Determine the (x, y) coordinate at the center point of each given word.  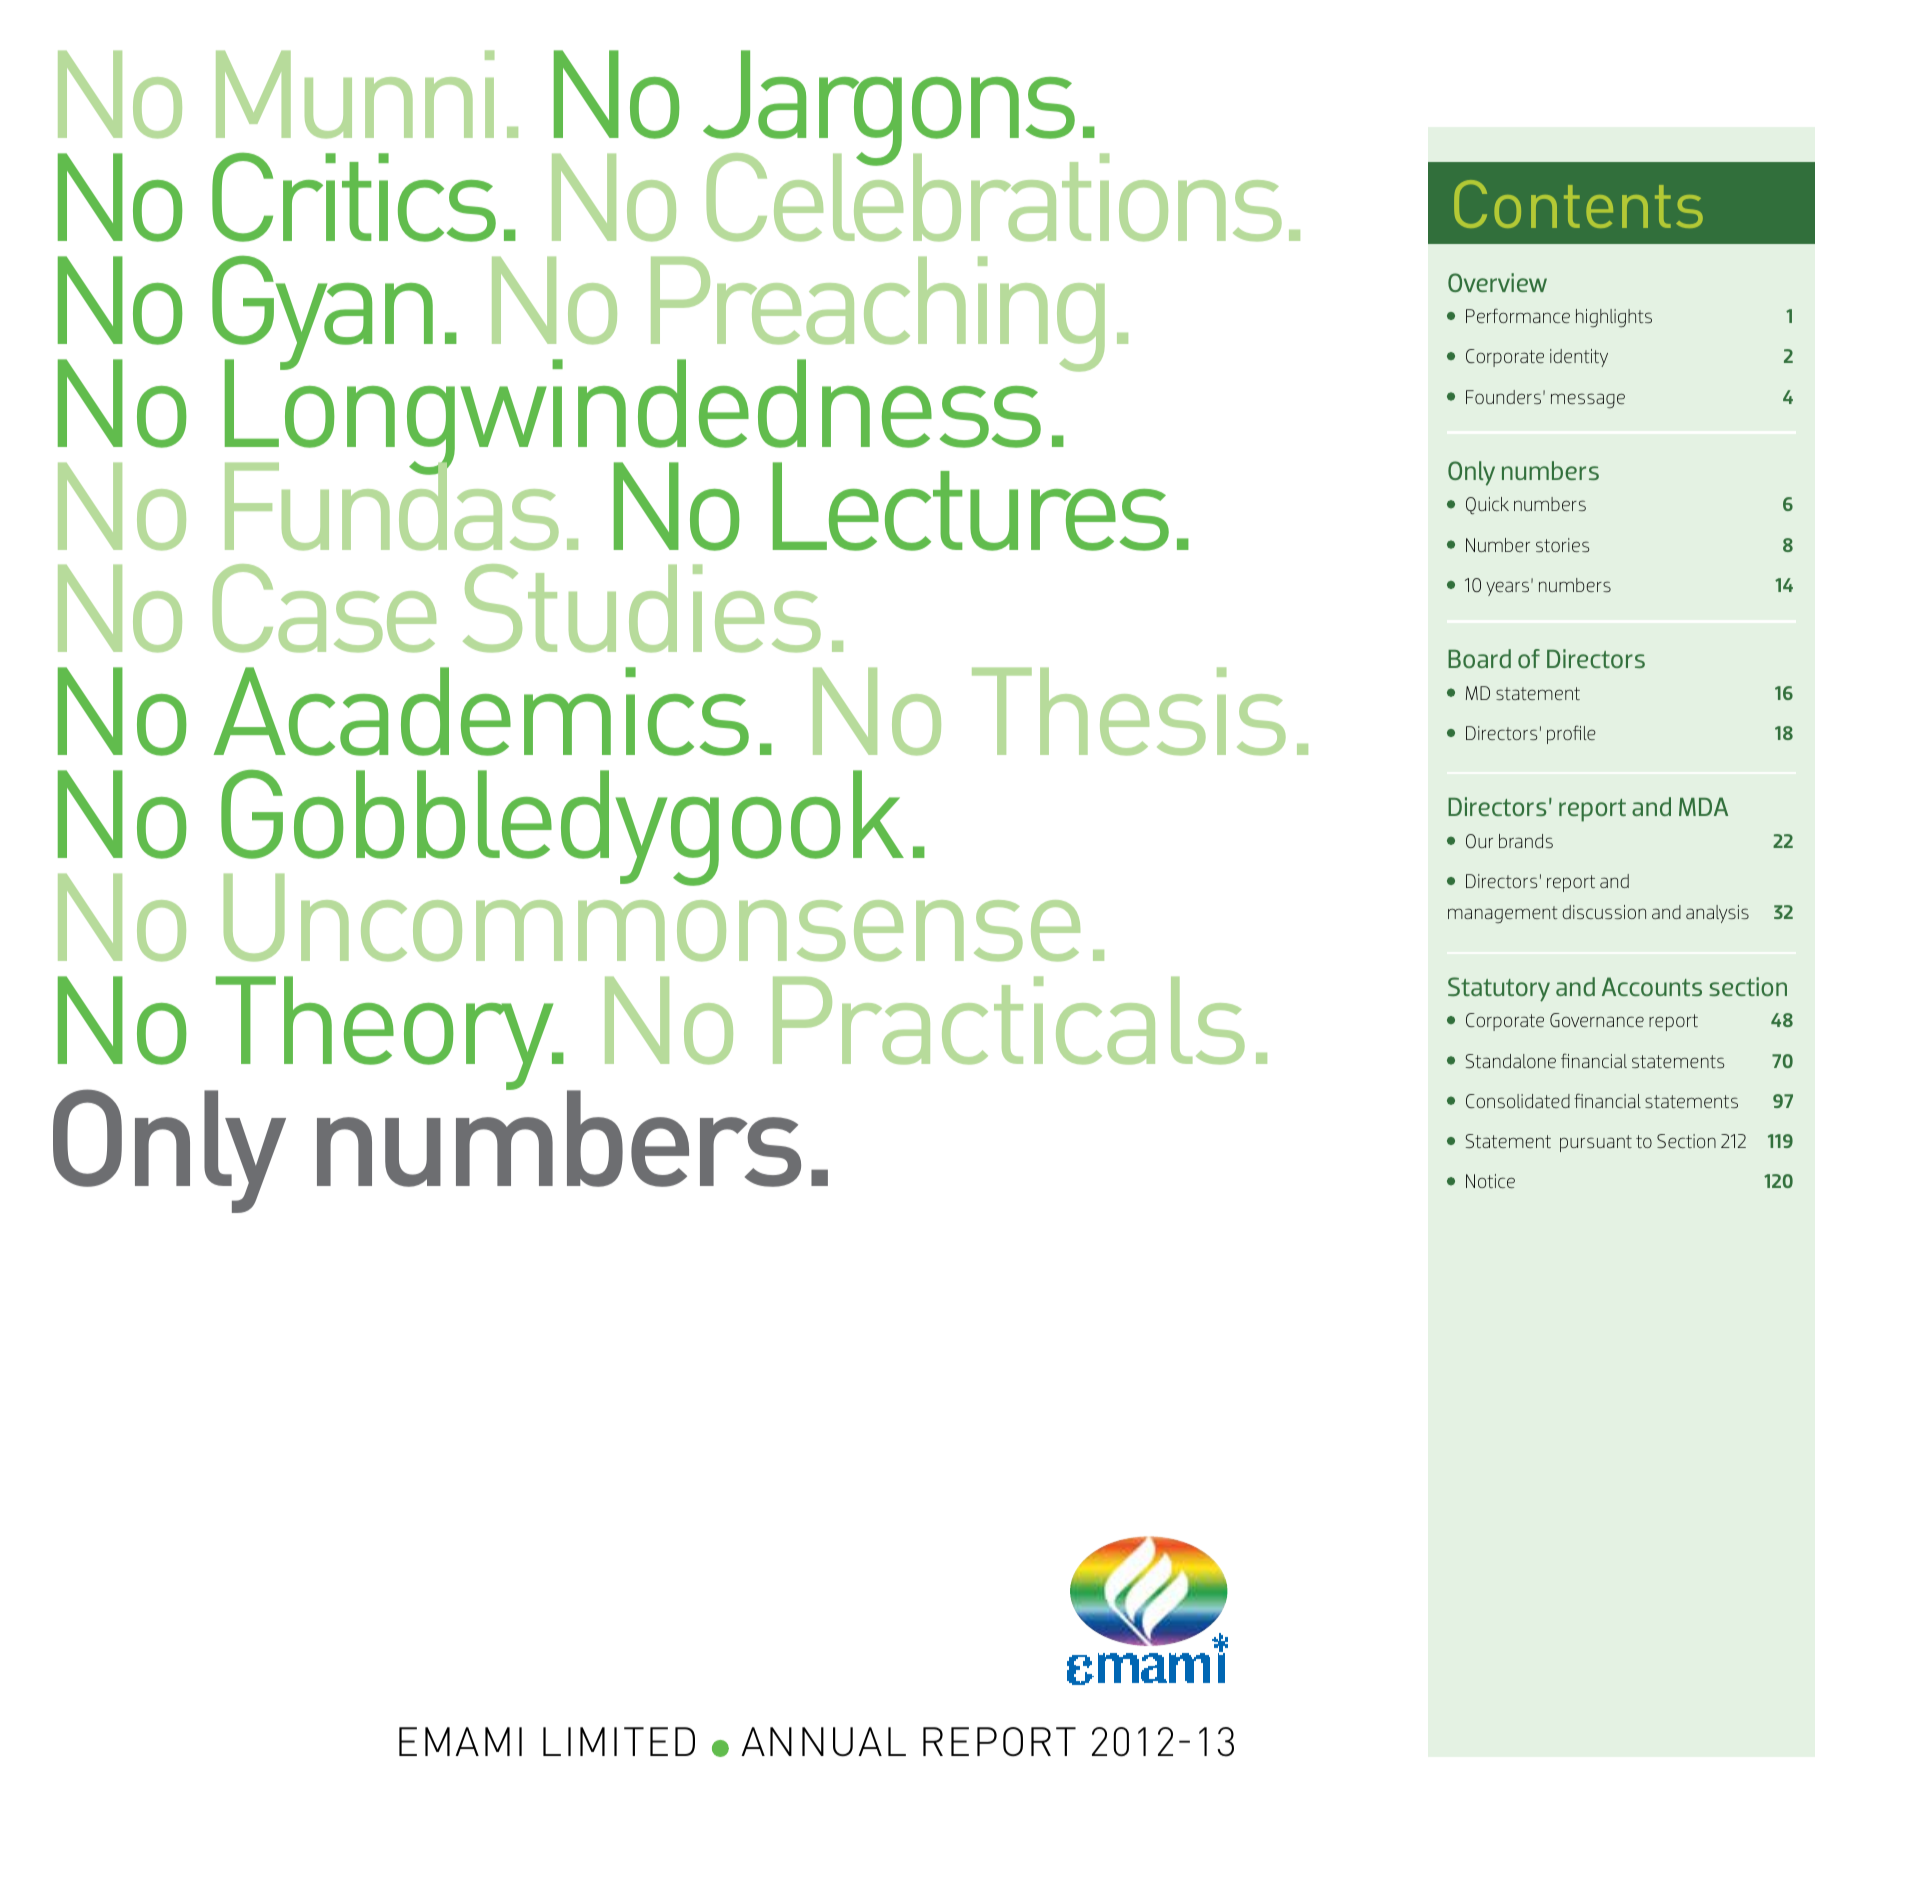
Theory (385, 1034)
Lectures (971, 506)
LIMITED (619, 1741)
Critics (354, 197)
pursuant (1596, 1143)
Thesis (1129, 711)
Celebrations (994, 196)
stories (1563, 545)
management (1503, 914)
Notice (1490, 1181)
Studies (642, 608)
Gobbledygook (562, 829)
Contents (1578, 204)
